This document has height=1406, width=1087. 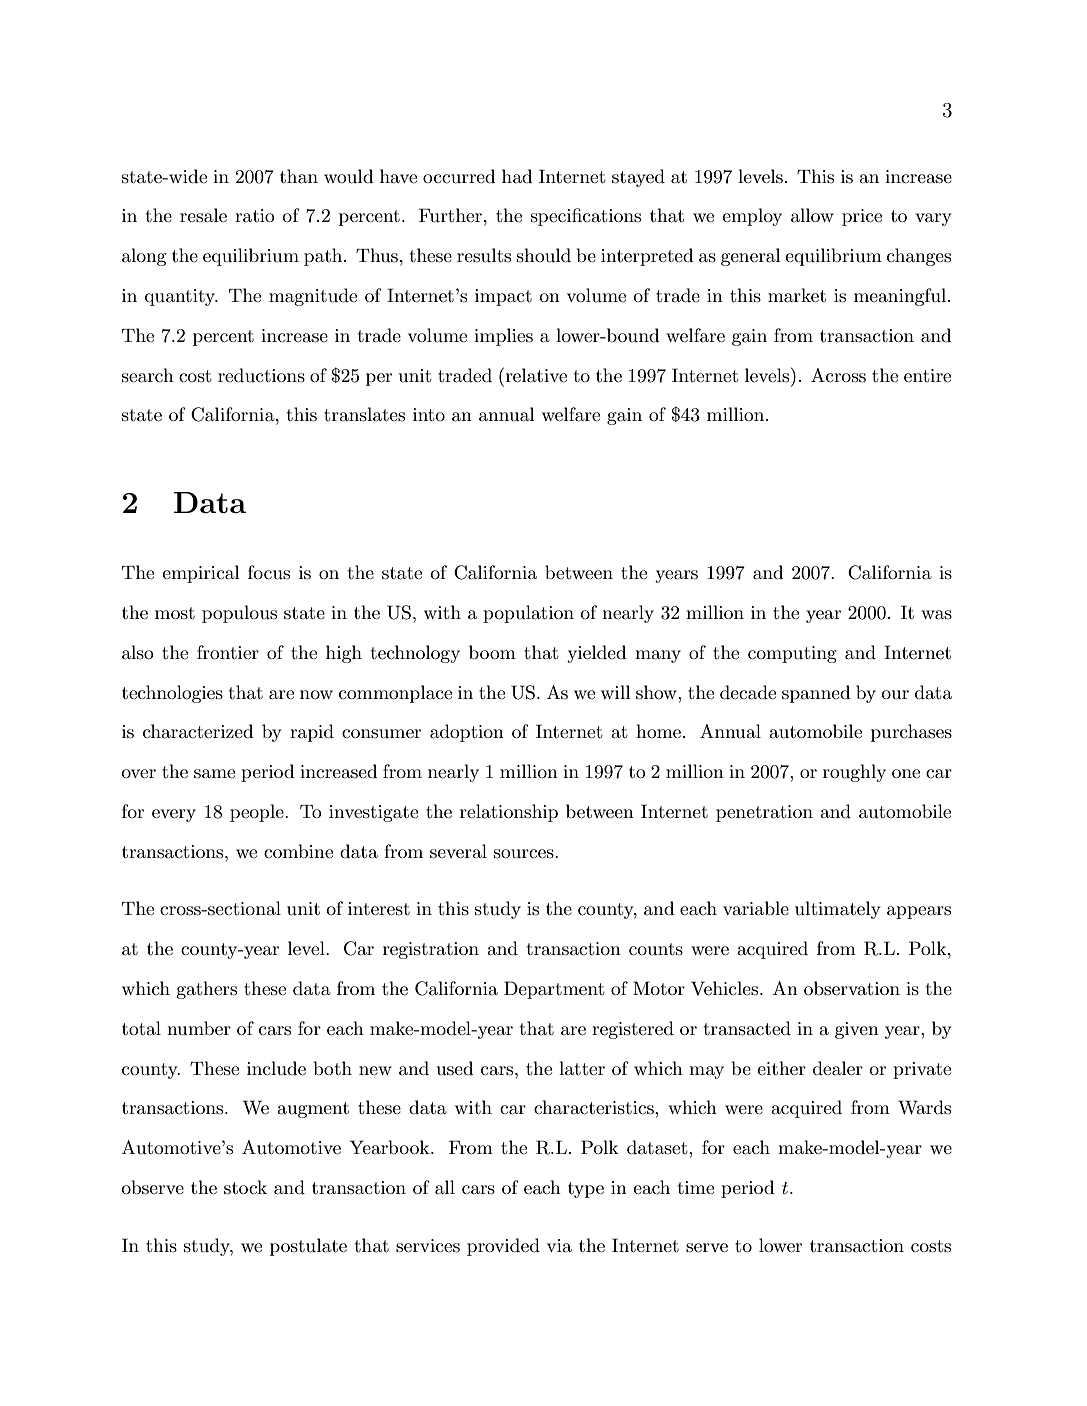 I want to click on specifications, so click(x=586, y=217).
